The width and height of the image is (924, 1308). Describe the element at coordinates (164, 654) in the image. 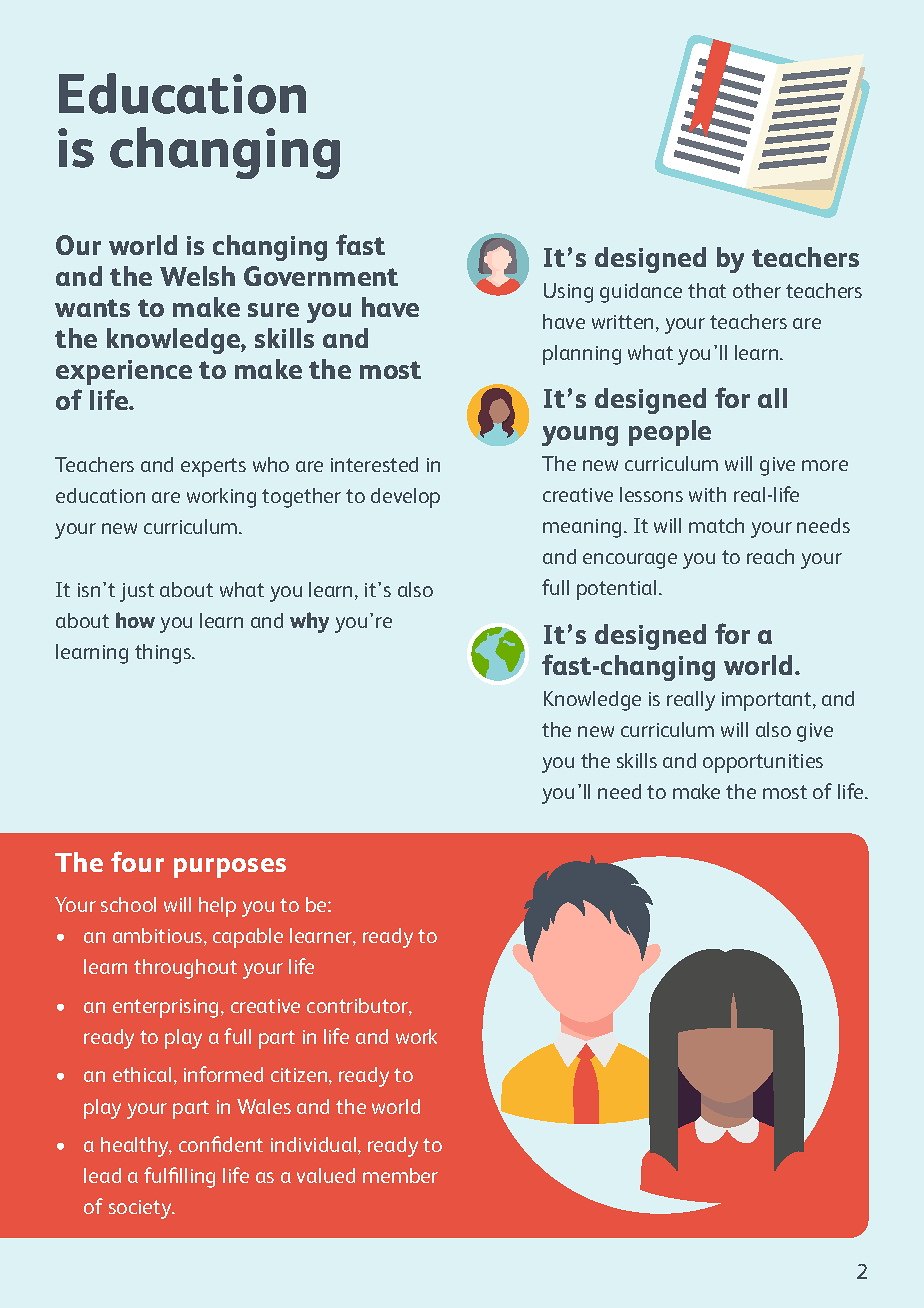

I see `things` at that location.
